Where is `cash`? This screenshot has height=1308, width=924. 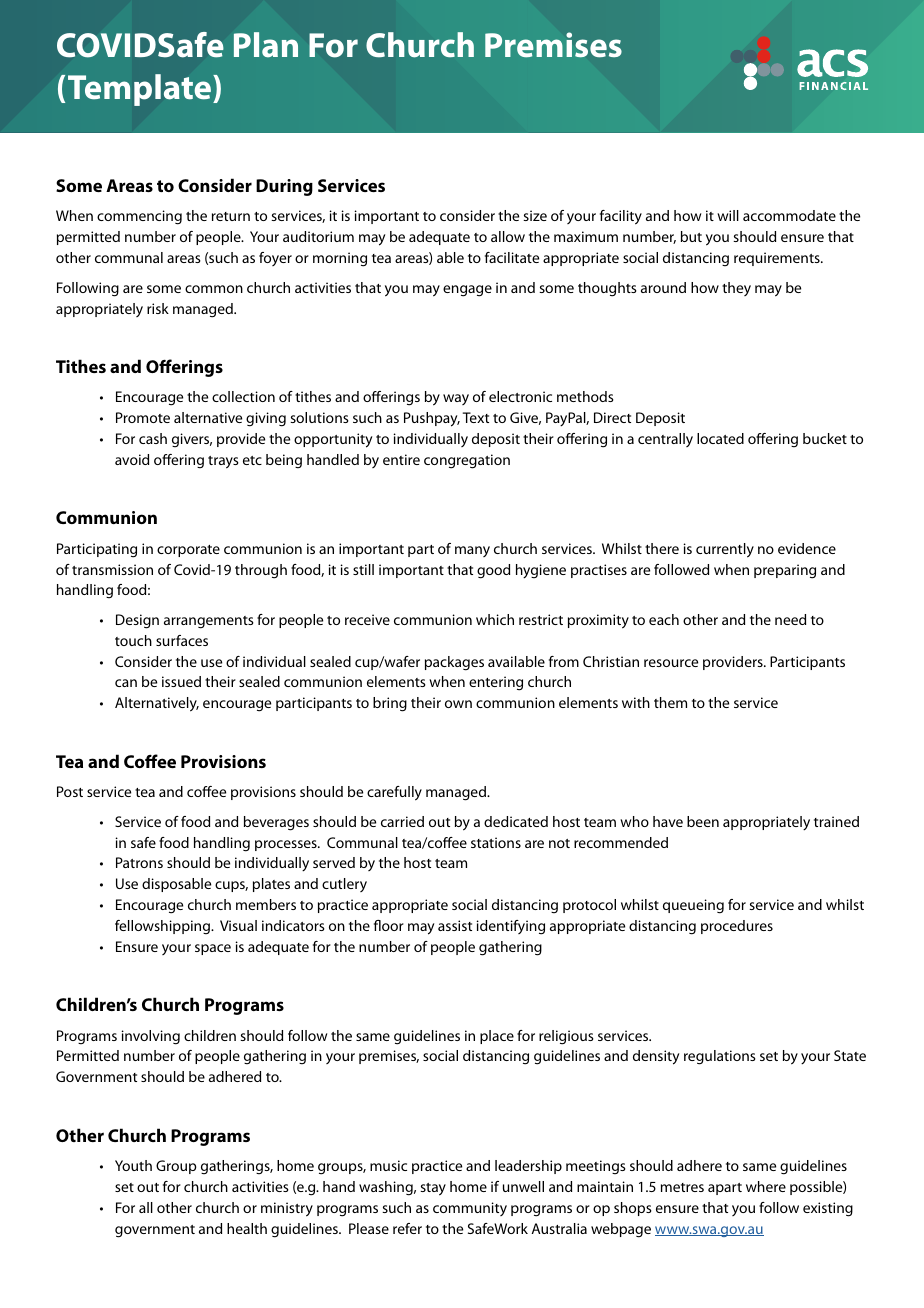 cash is located at coordinates (153, 438).
